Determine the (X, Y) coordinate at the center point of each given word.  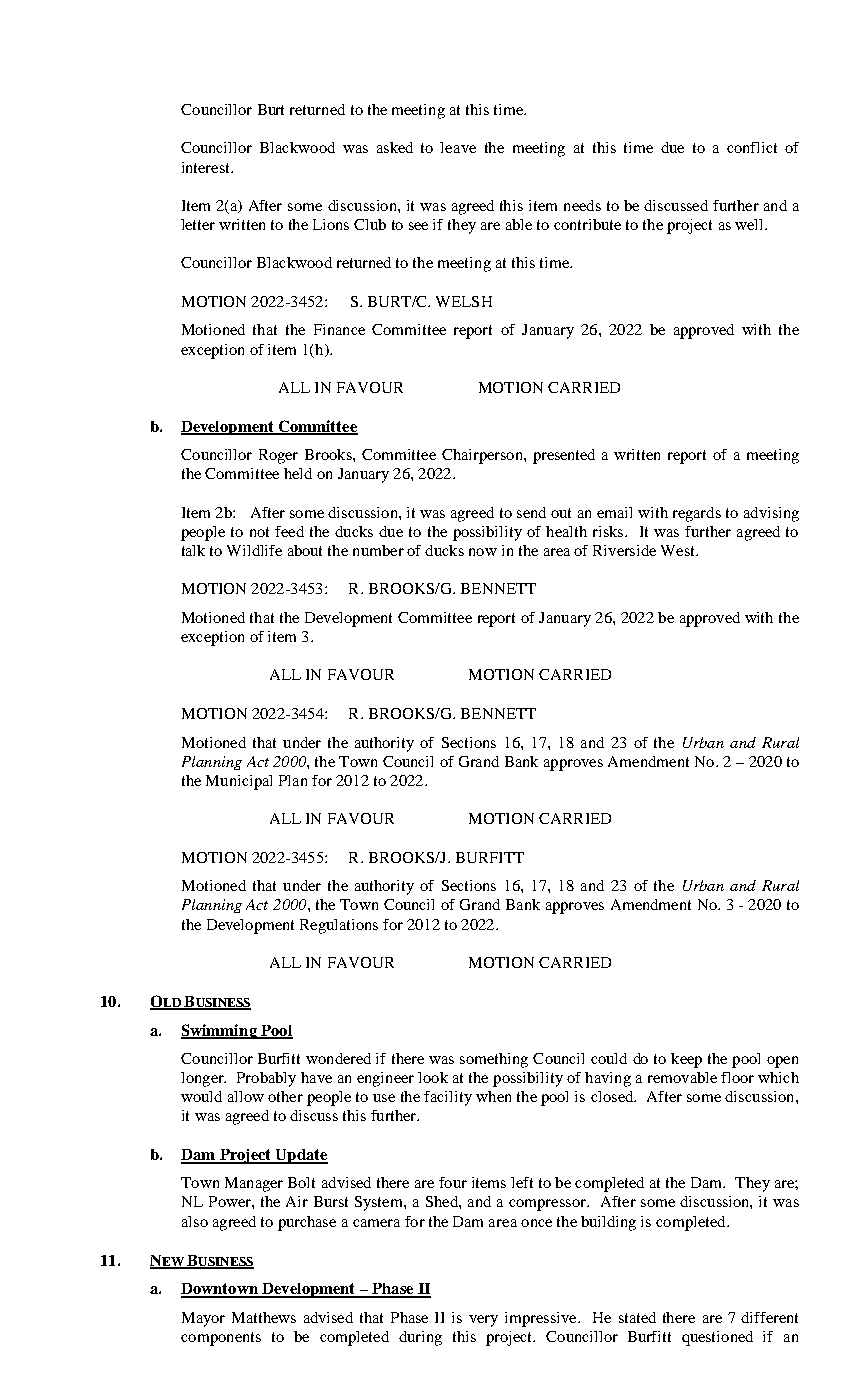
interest (207, 167)
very (483, 1321)
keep (686, 1060)
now (483, 552)
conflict (752, 147)
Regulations (339, 926)
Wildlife (254, 550)
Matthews (264, 1317)
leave (458, 147)
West (679, 550)
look (433, 1077)
